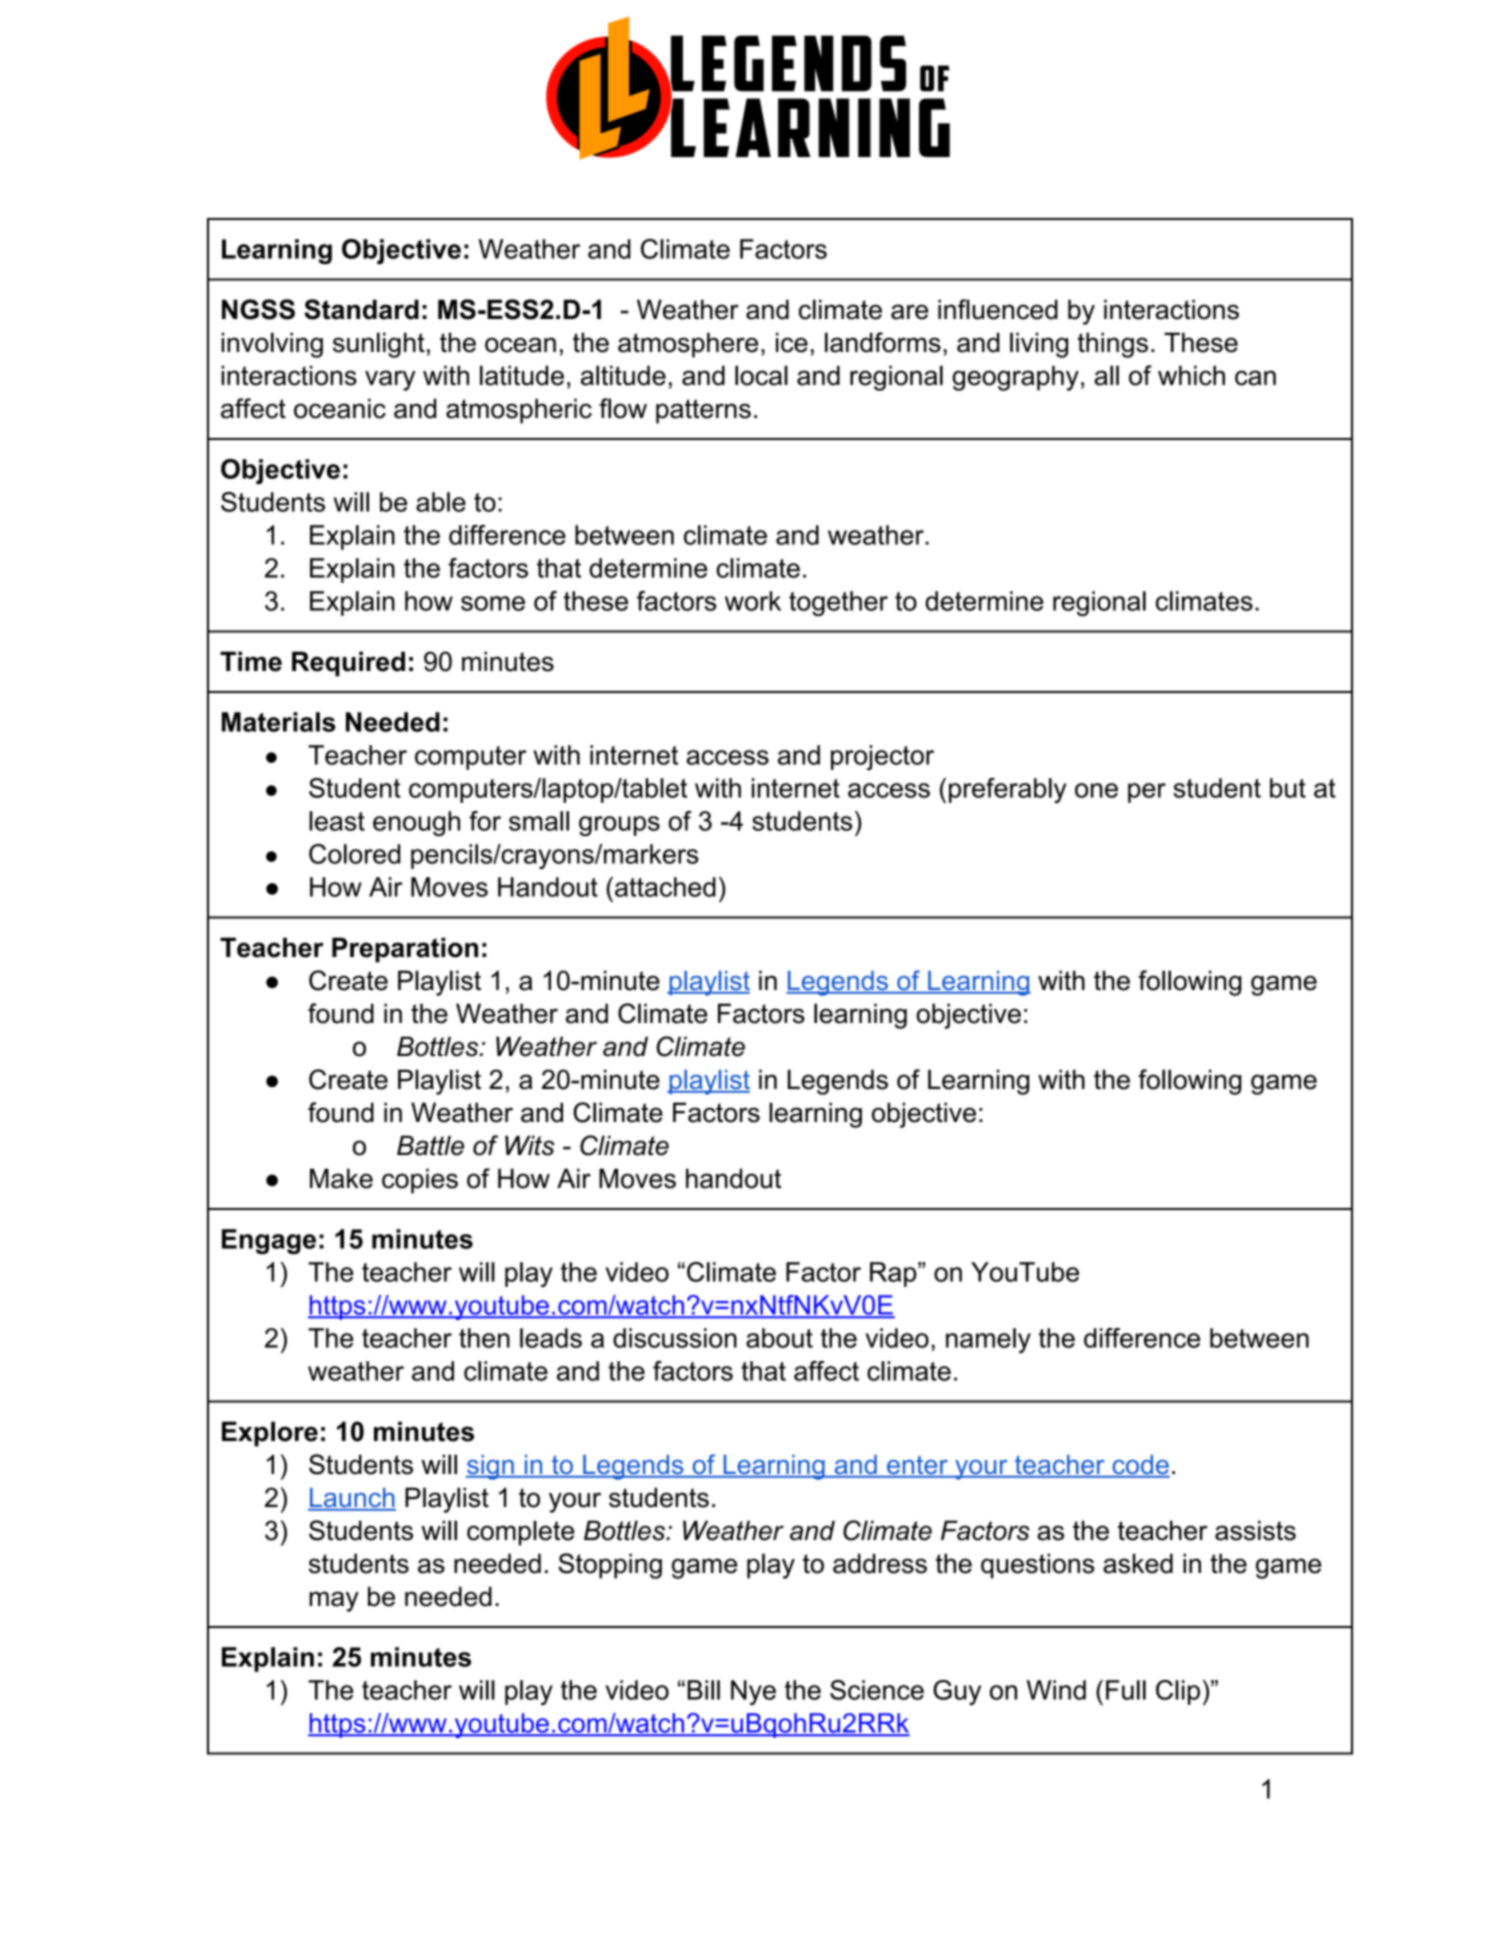 This screenshot has height=1936, width=1496. What do you see at coordinates (379, 345) in the screenshot?
I see `sunlight` at bounding box center [379, 345].
